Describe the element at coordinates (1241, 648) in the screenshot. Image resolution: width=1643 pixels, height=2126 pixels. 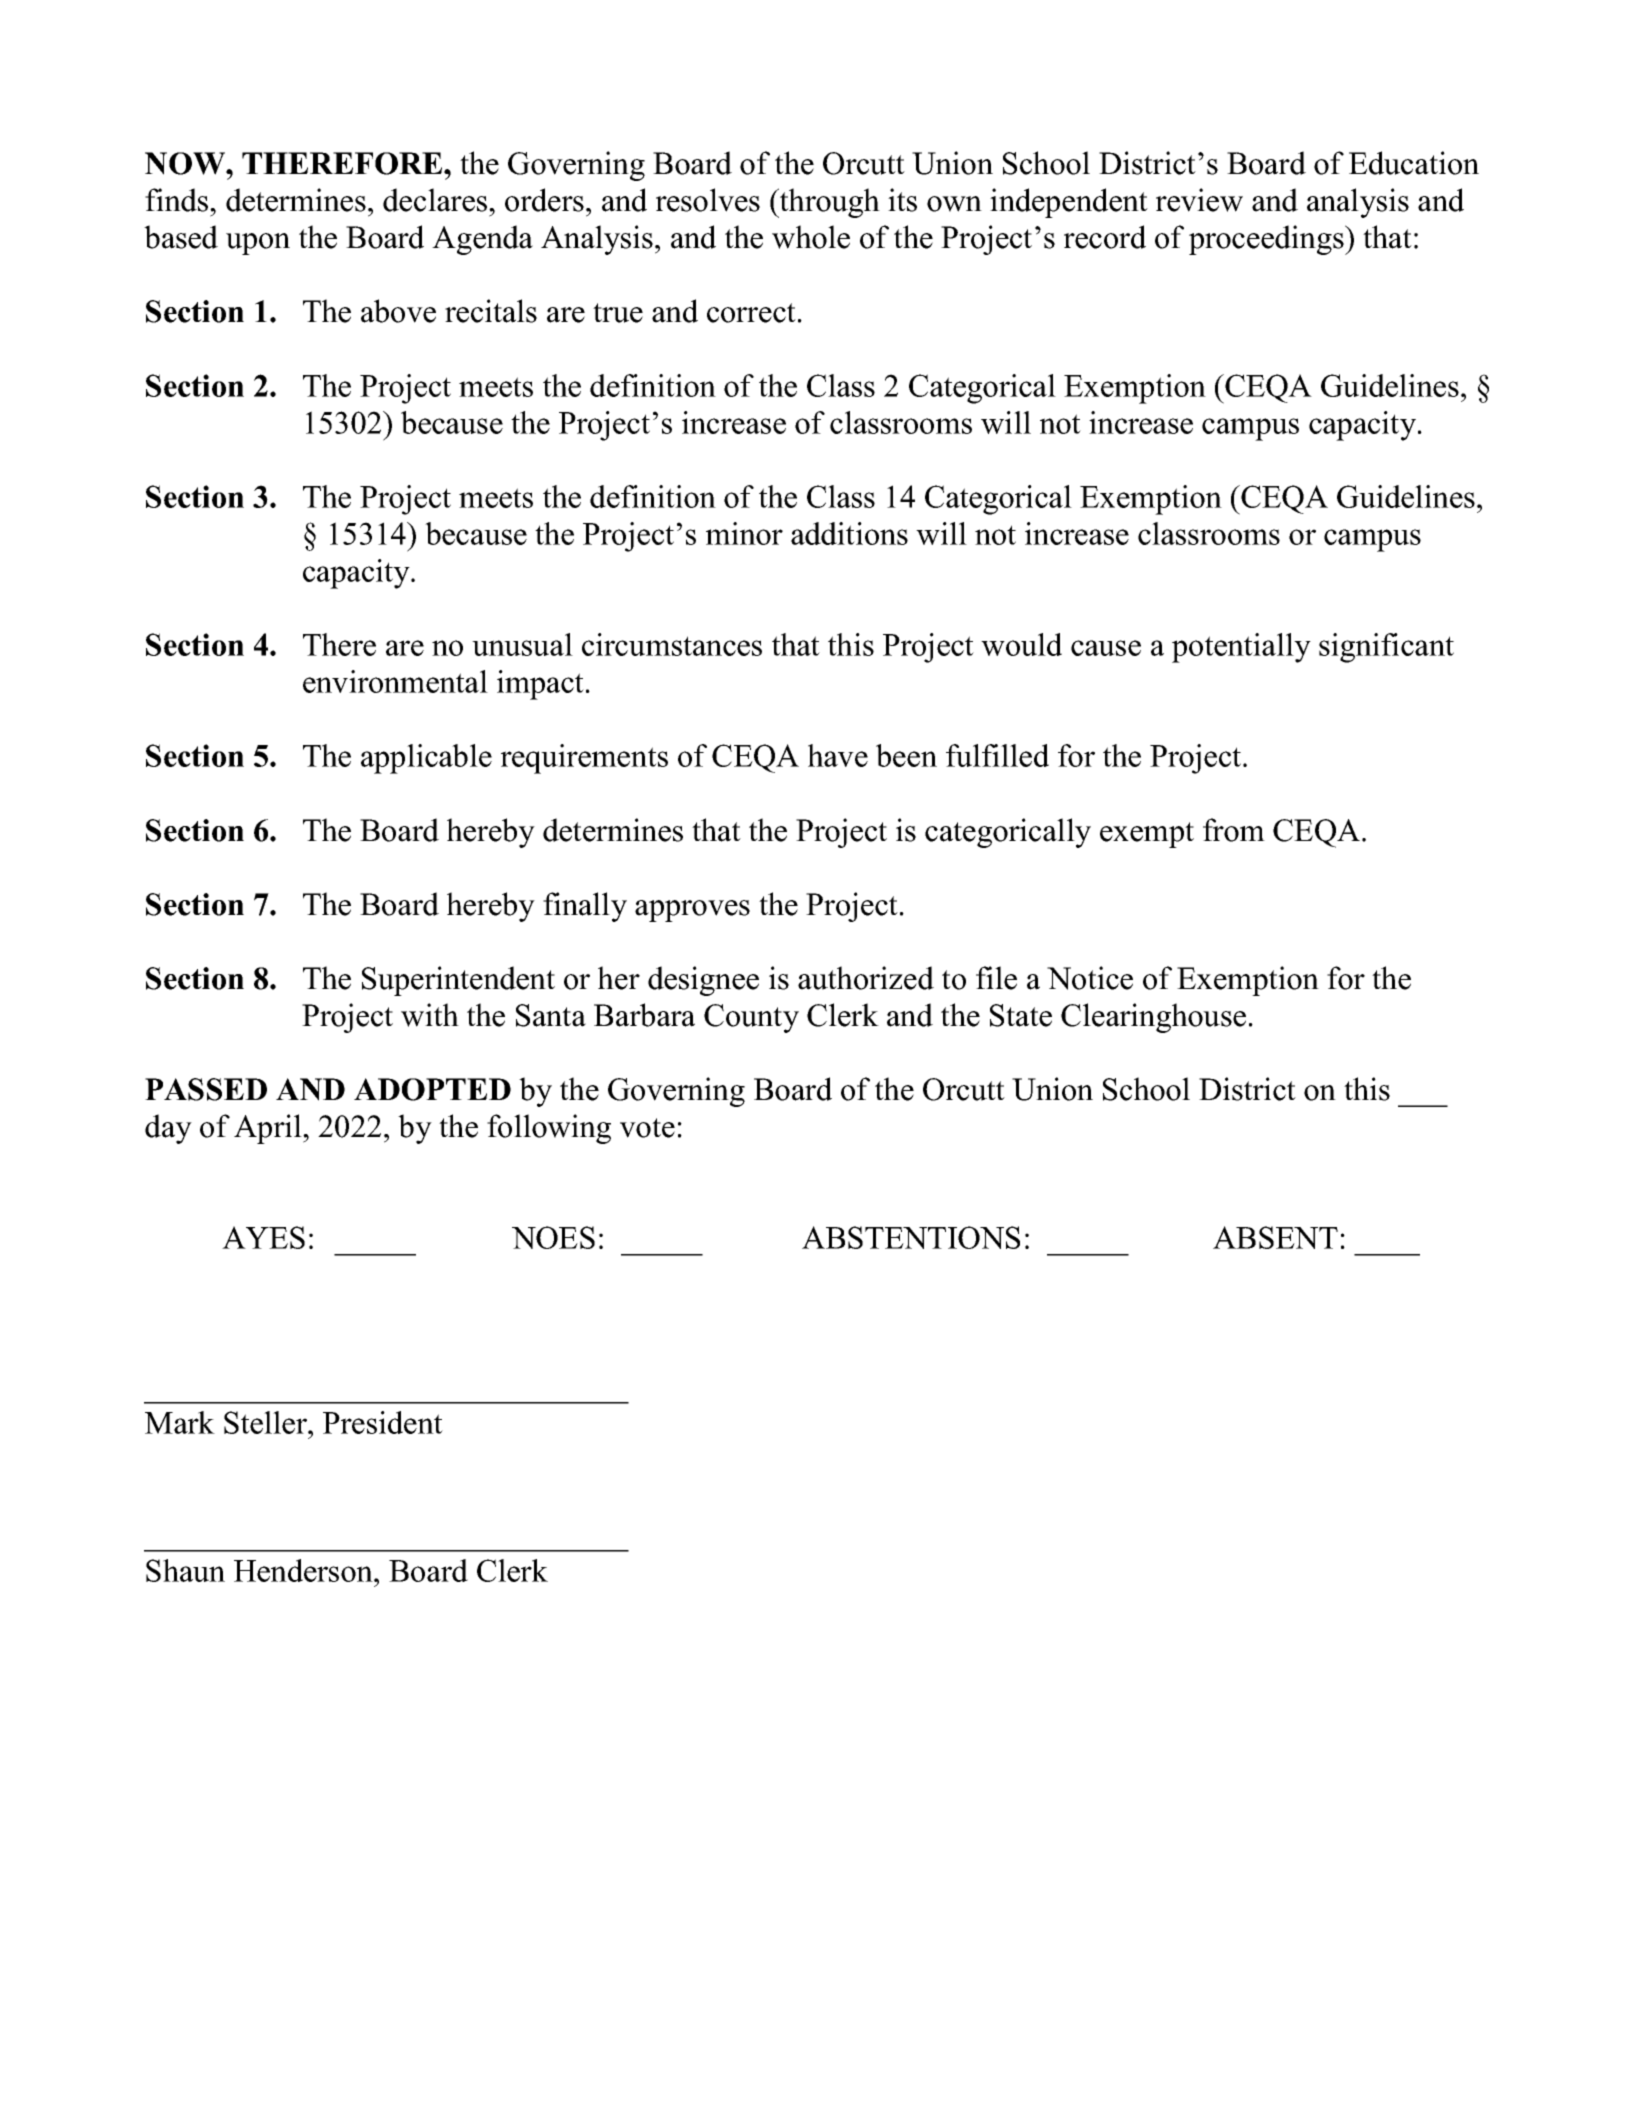
I see `potentially` at that location.
